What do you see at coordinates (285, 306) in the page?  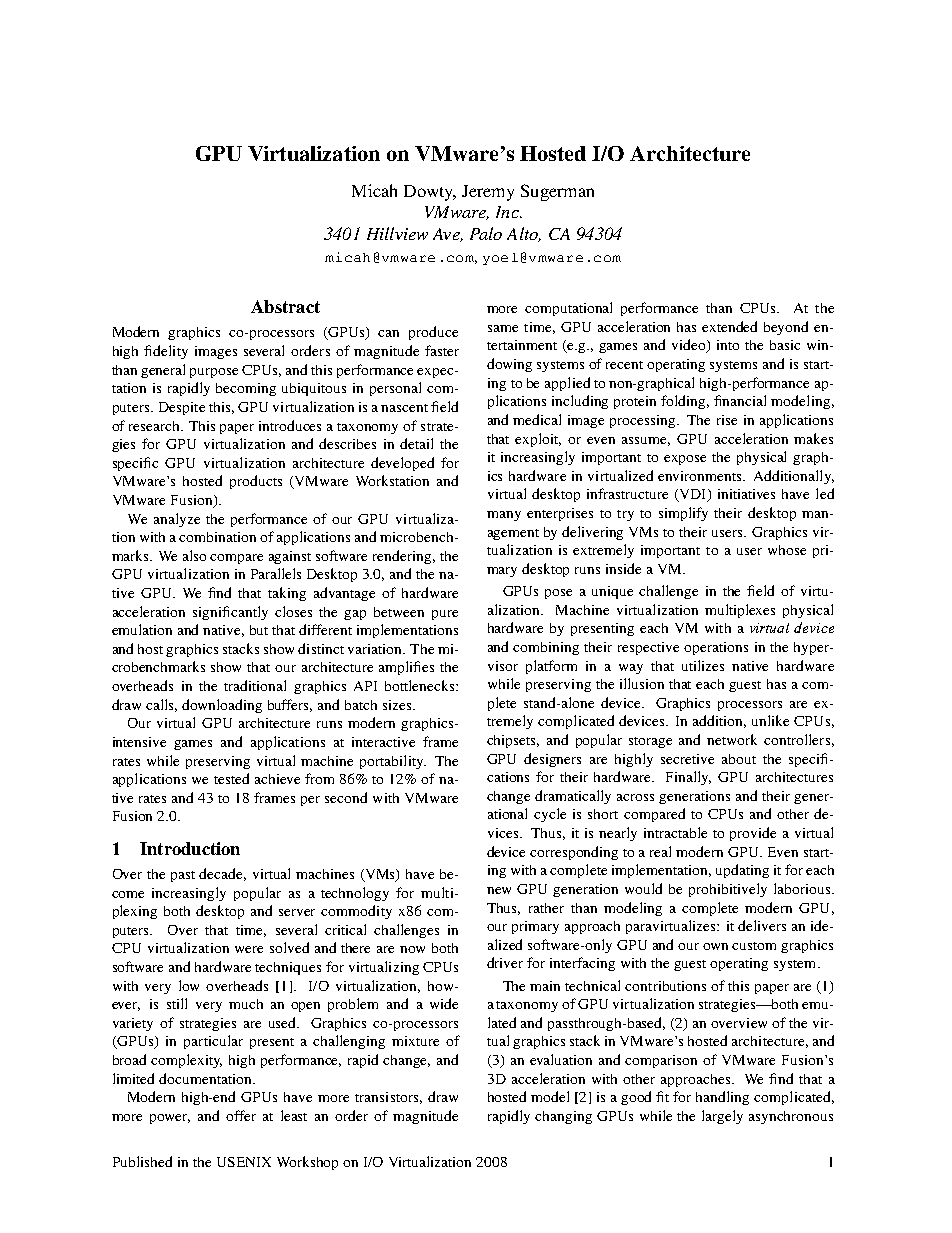 I see `Abstract` at bounding box center [285, 306].
